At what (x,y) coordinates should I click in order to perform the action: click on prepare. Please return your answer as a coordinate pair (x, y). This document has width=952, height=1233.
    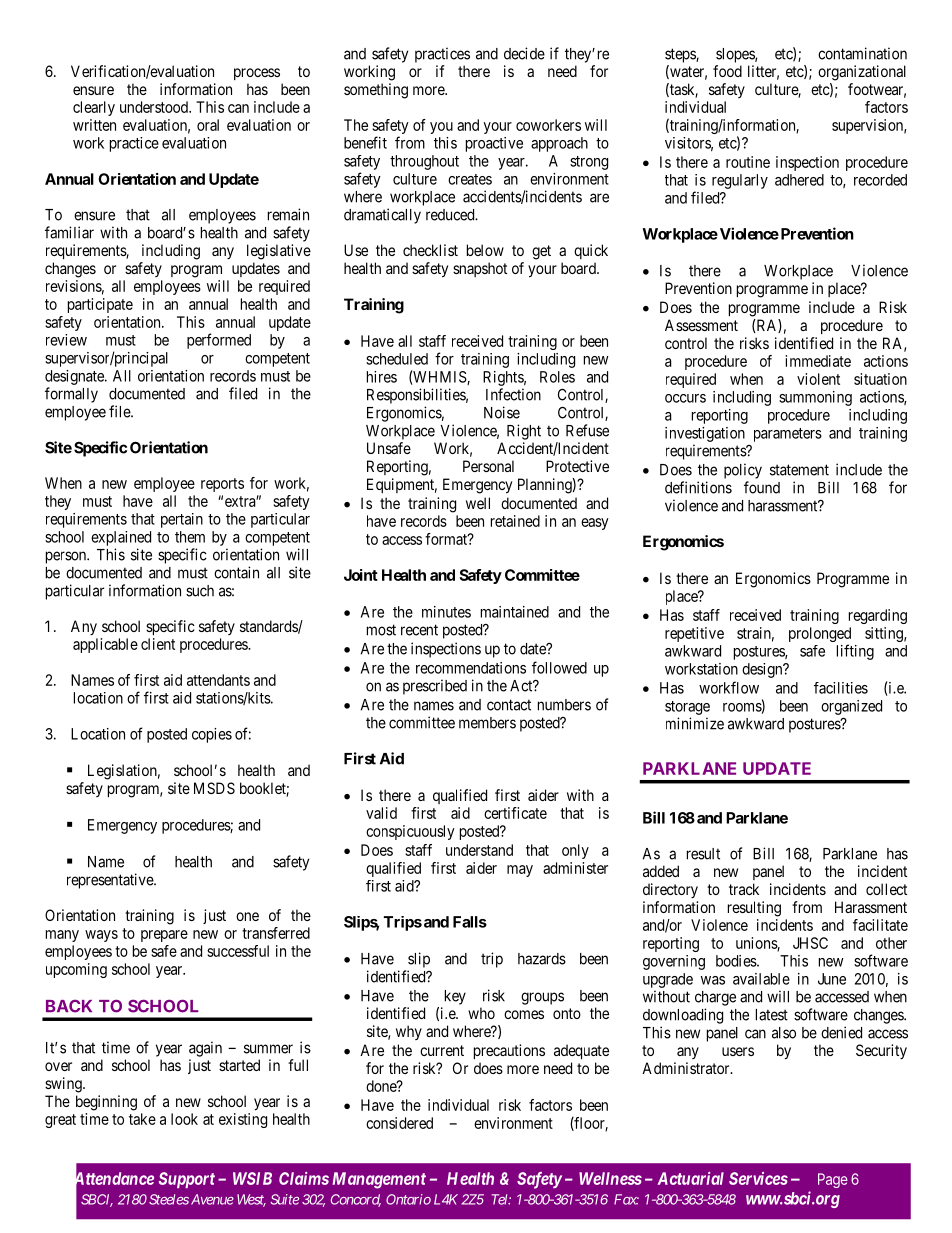
    Looking at the image, I should click on (164, 936).
